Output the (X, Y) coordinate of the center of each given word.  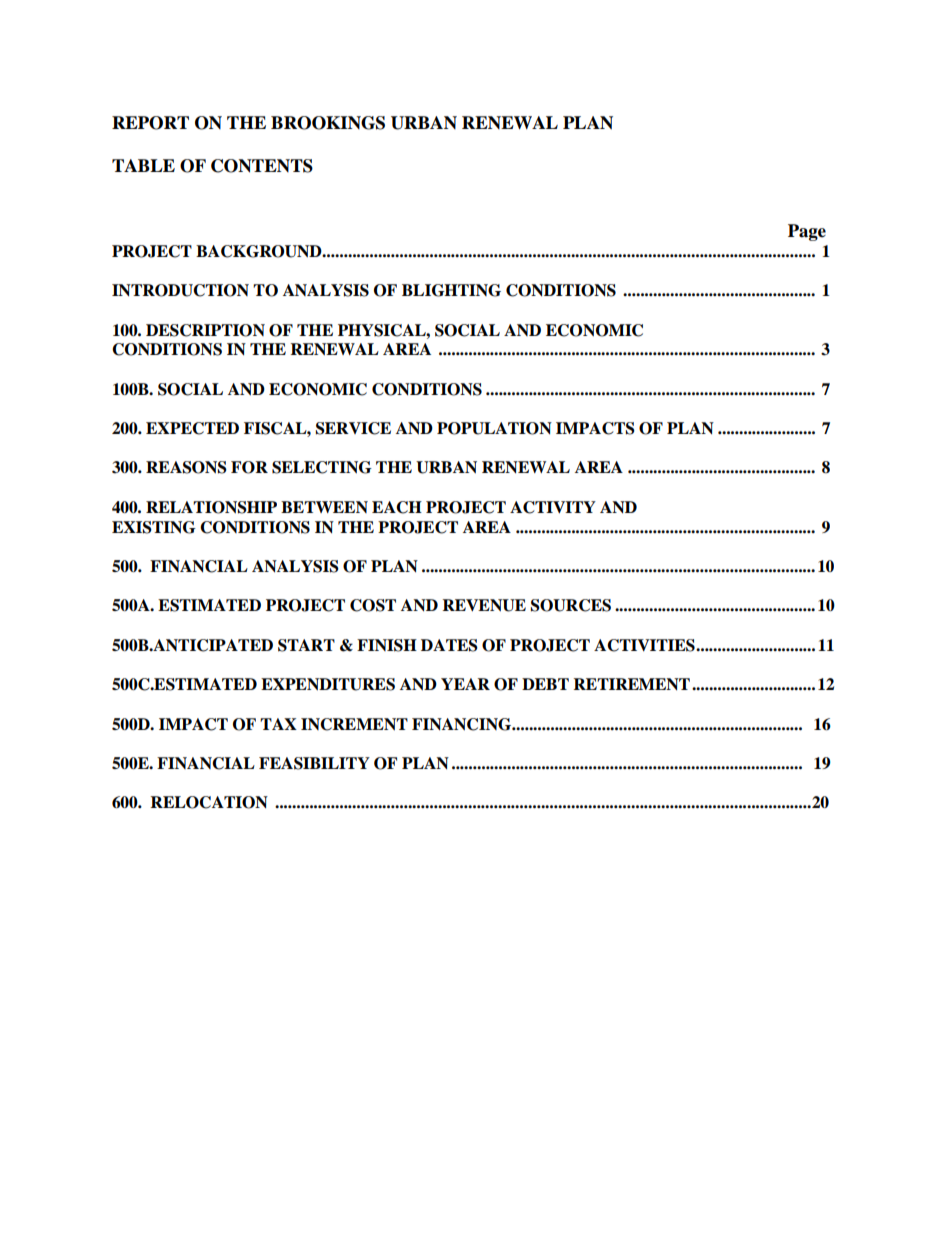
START (306, 645)
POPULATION (494, 428)
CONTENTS (262, 166)
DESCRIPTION (205, 330)
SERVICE (353, 428)
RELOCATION (209, 802)
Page (807, 232)
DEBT (545, 684)
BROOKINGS (328, 123)
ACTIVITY (553, 507)
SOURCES (571, 605)
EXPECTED (192, 428)
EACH (397, 507)
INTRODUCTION (180, 290)
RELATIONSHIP (211, 507)
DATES (449, 645)
